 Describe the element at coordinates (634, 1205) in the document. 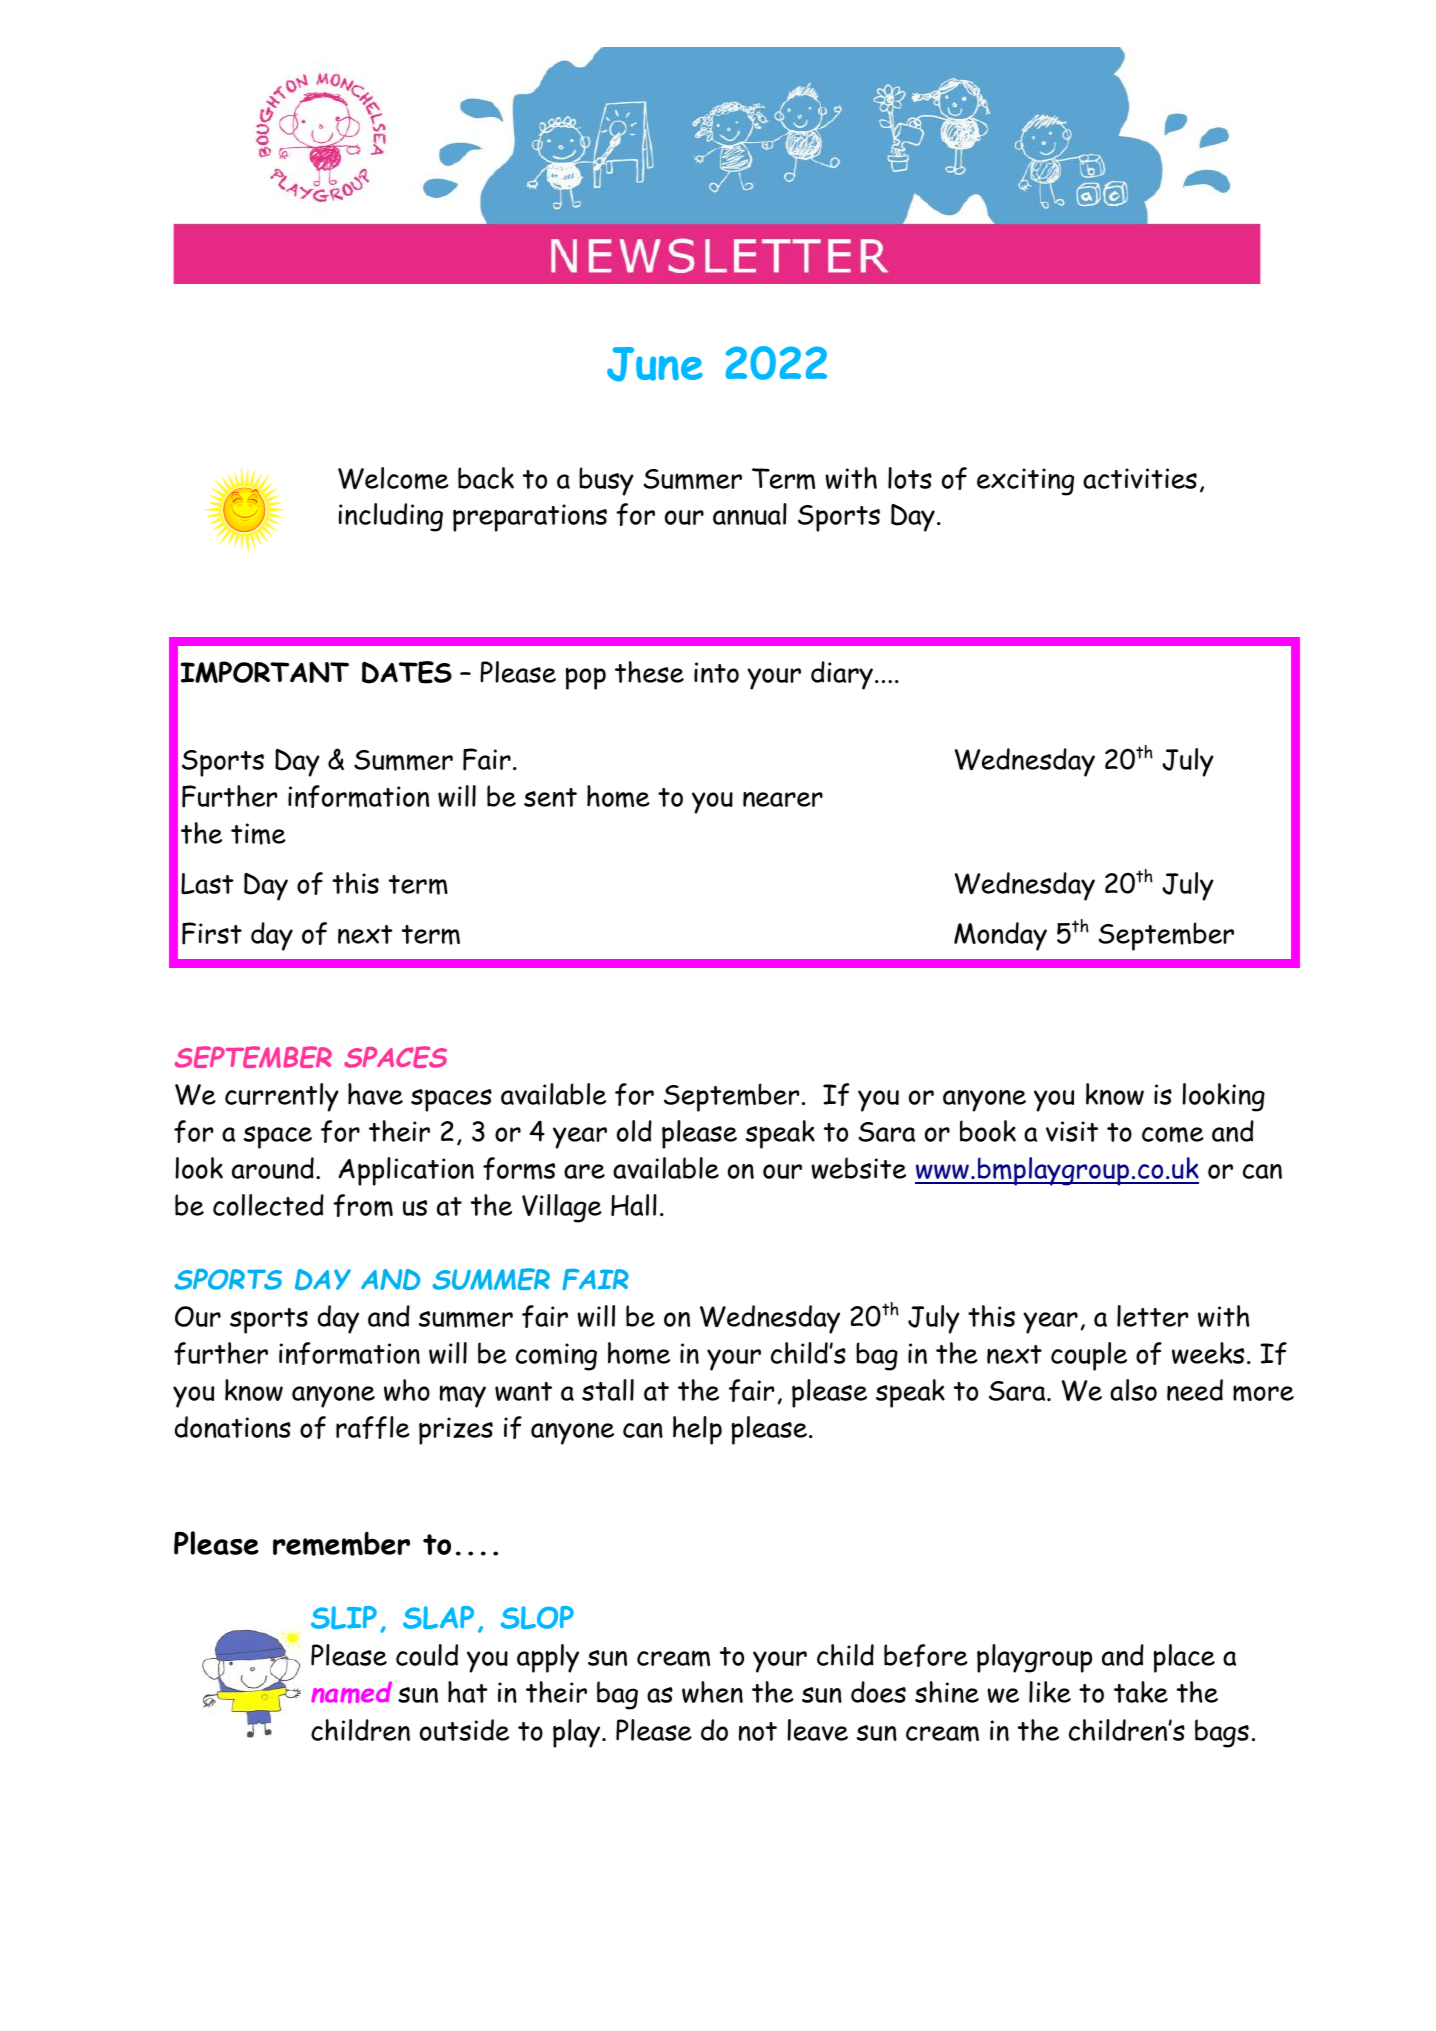

I see `Hall` at that location.
